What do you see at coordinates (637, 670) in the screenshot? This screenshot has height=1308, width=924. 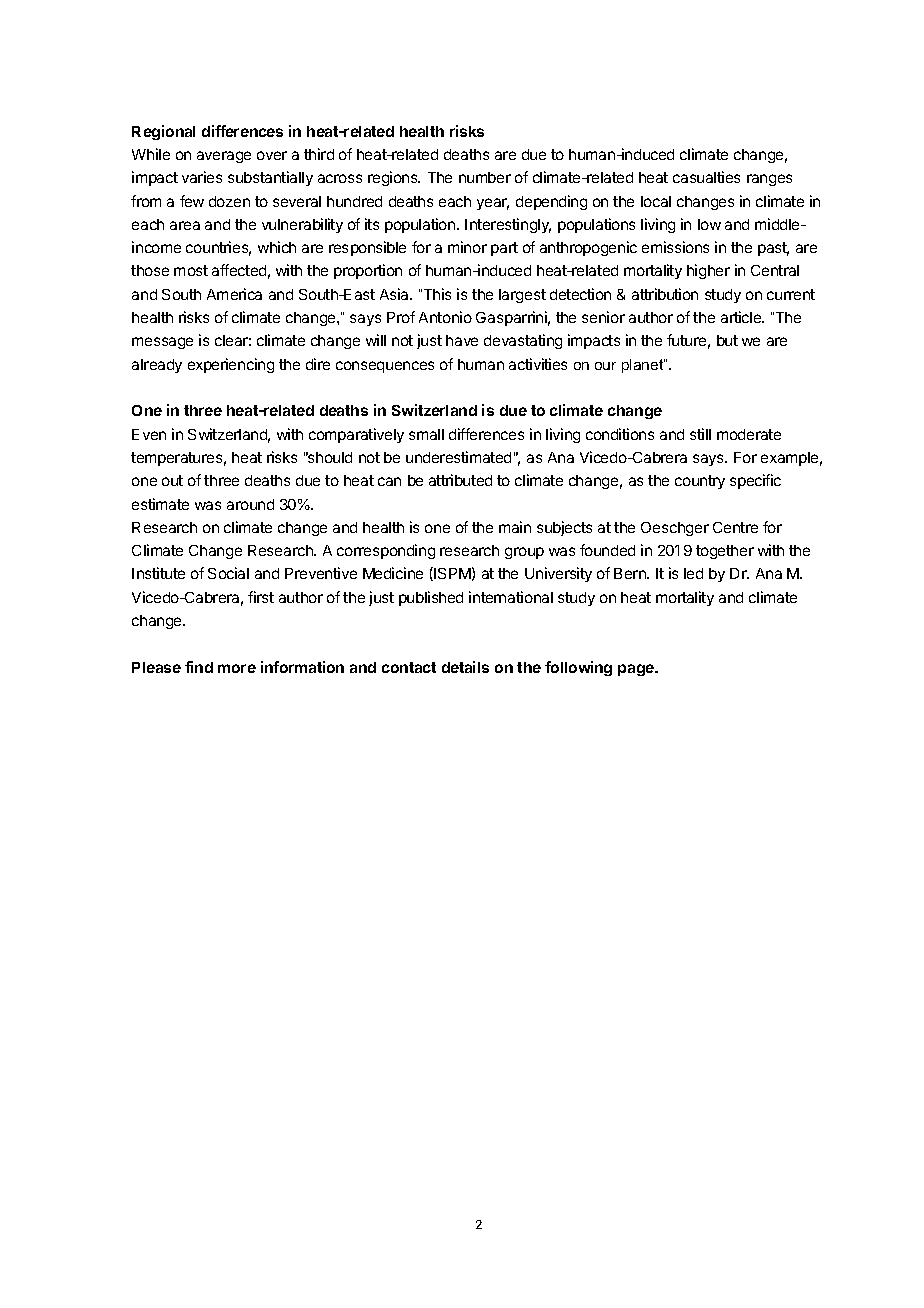 I see `page` at bounding box center [637, 670].
